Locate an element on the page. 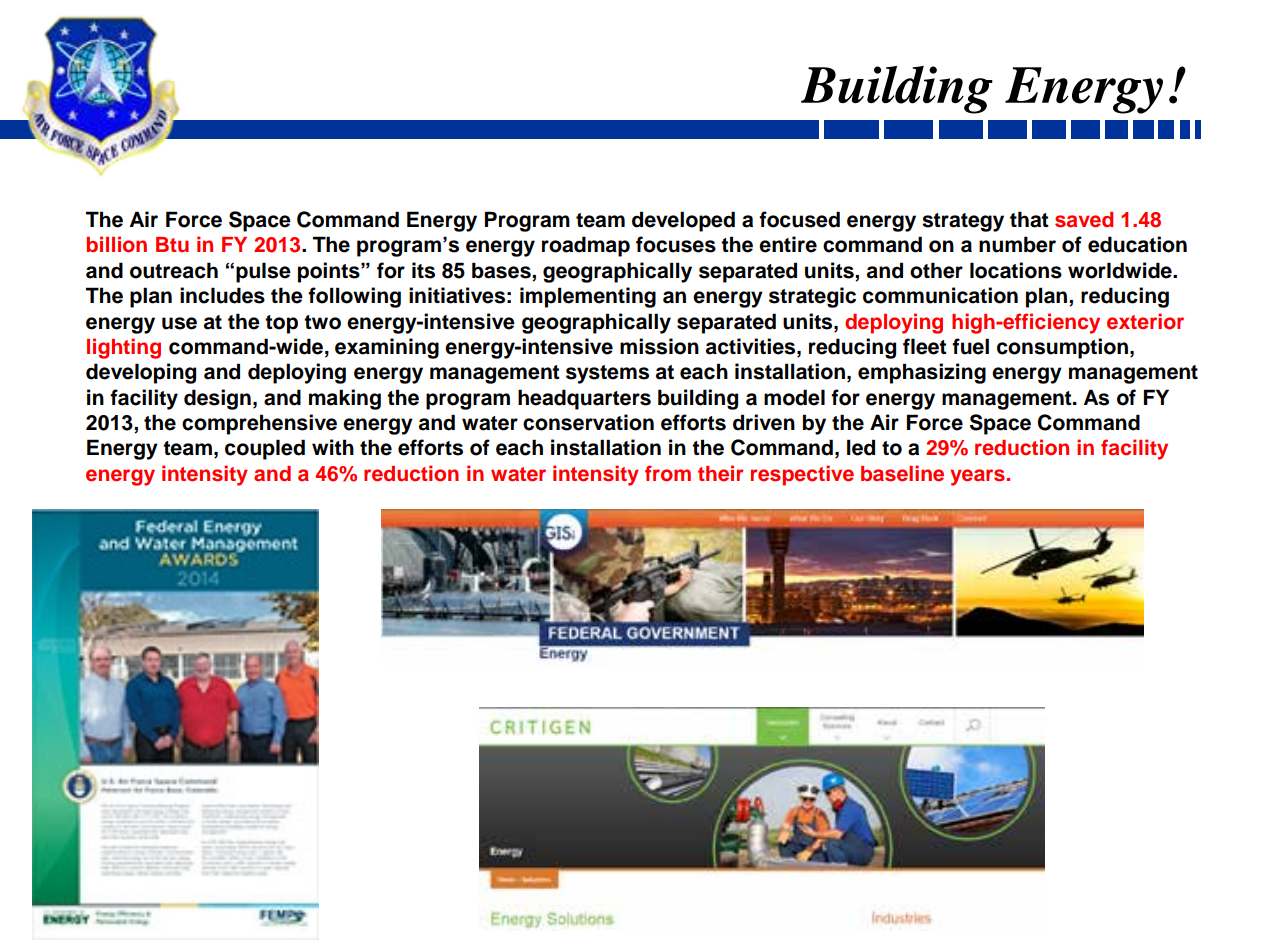 The width and height of the document is (1270, 952). emphasizing is located at coordinates (922, 373).
